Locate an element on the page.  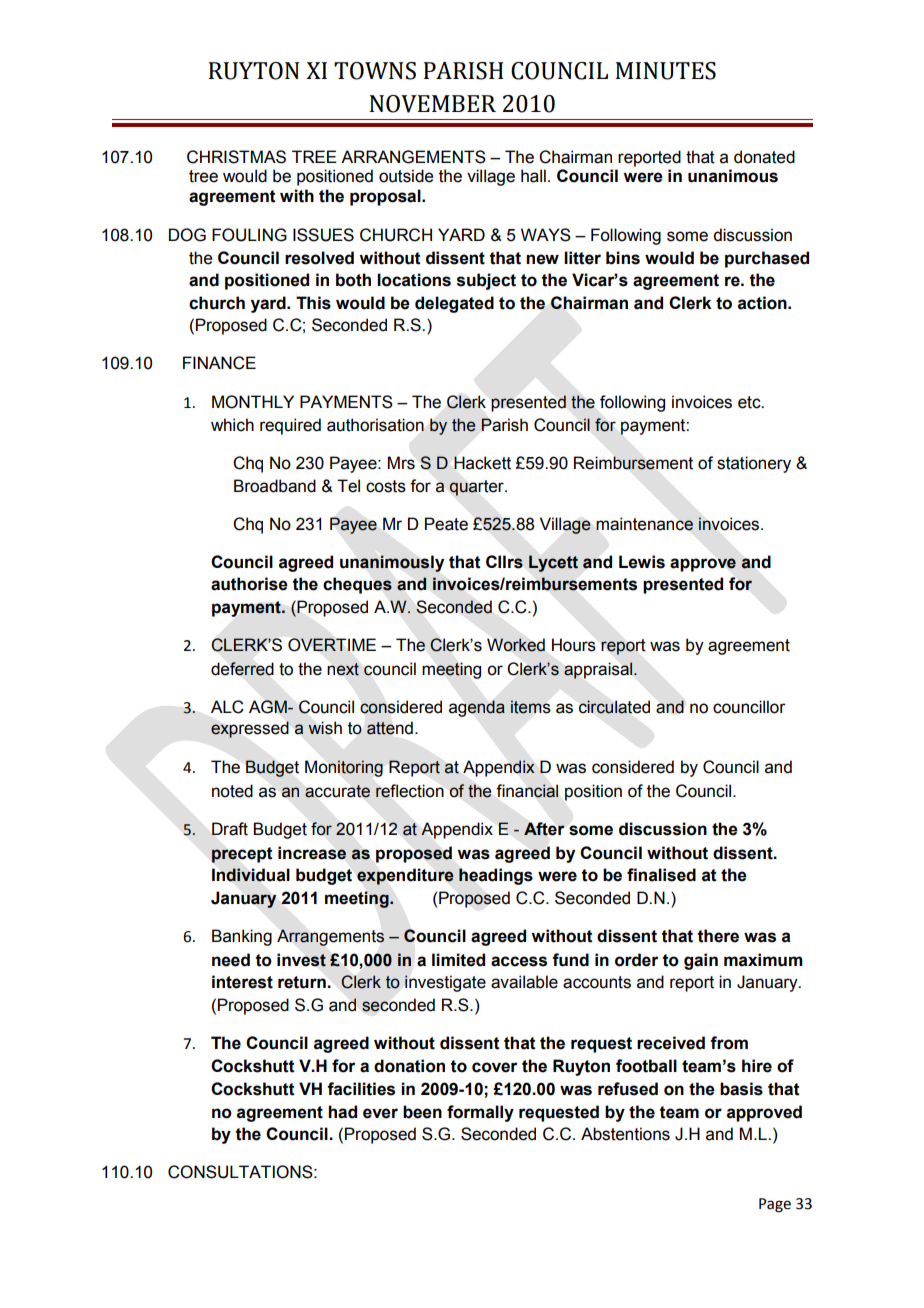
CHRISTMAS is located at coordinates (236, 157).
